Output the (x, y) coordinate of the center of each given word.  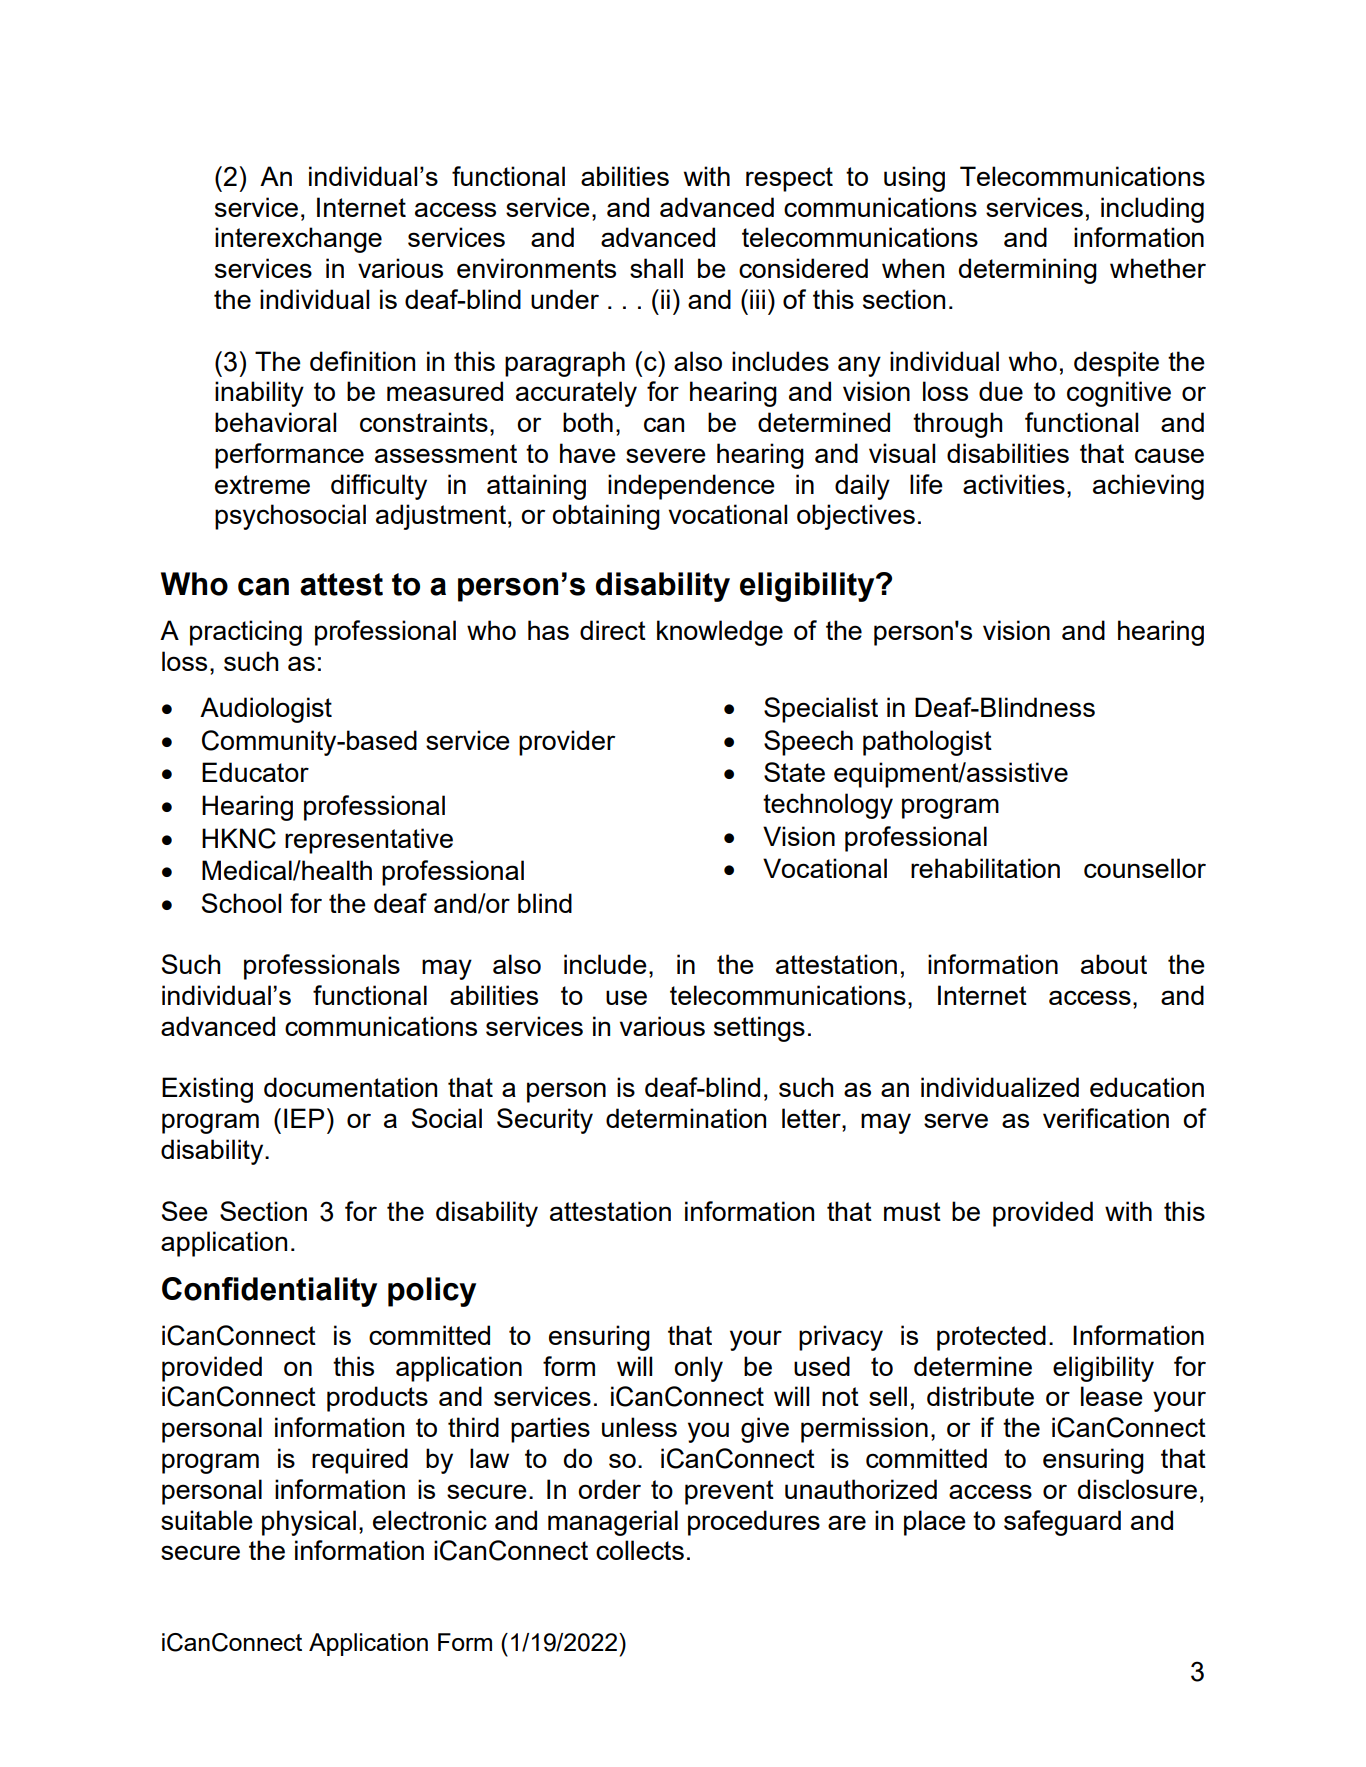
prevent (729, 1492)
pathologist (927, 743)
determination (686, 1118)
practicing (246, 633)
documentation (350, 1087)
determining (1028, 271)
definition (362, 361)
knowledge (720, 633)
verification (1106, 1118)
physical (309, 1523)
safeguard (1062, 1523)
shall (656, 268)
